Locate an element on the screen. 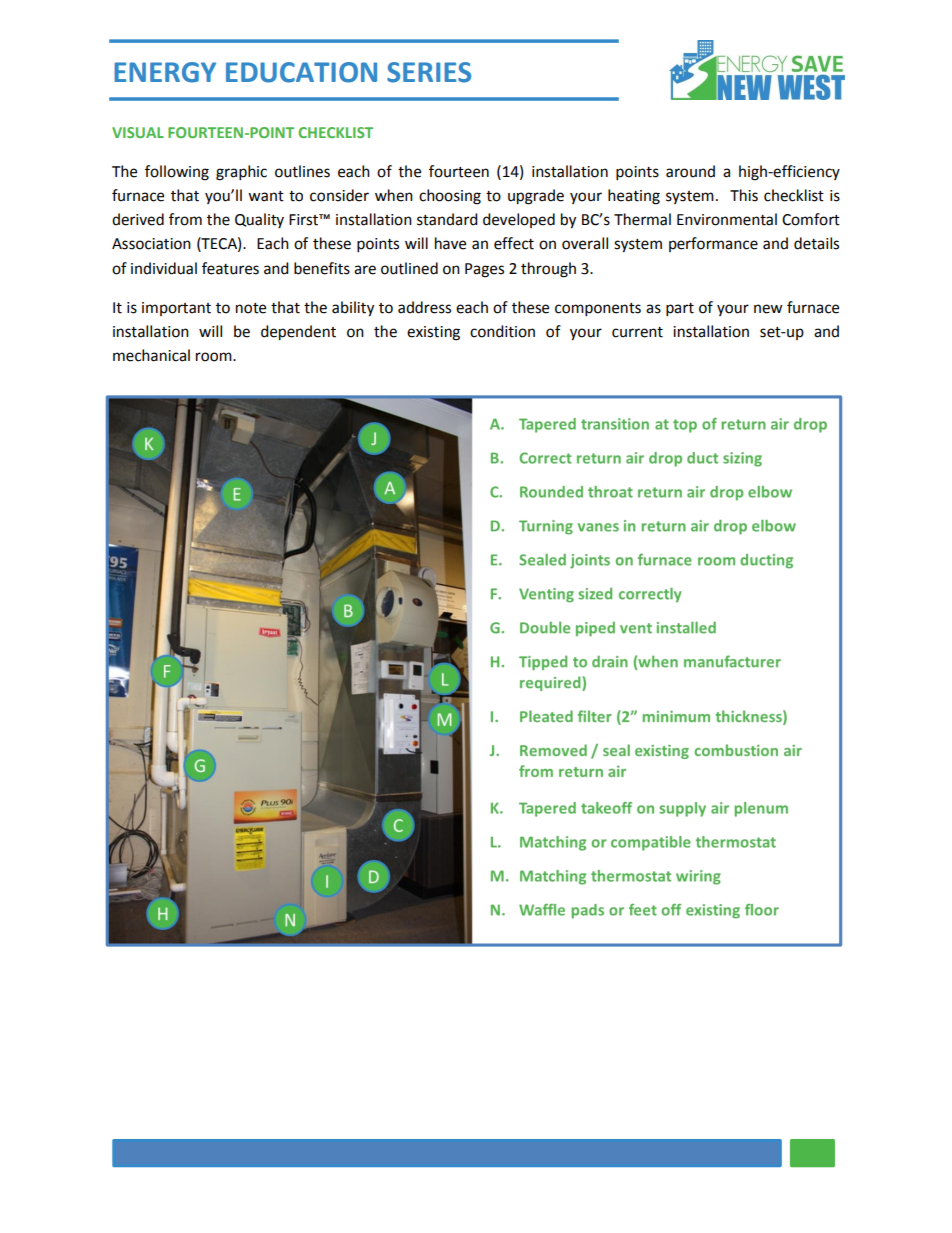  standard is located at coordinates (447, 219).
